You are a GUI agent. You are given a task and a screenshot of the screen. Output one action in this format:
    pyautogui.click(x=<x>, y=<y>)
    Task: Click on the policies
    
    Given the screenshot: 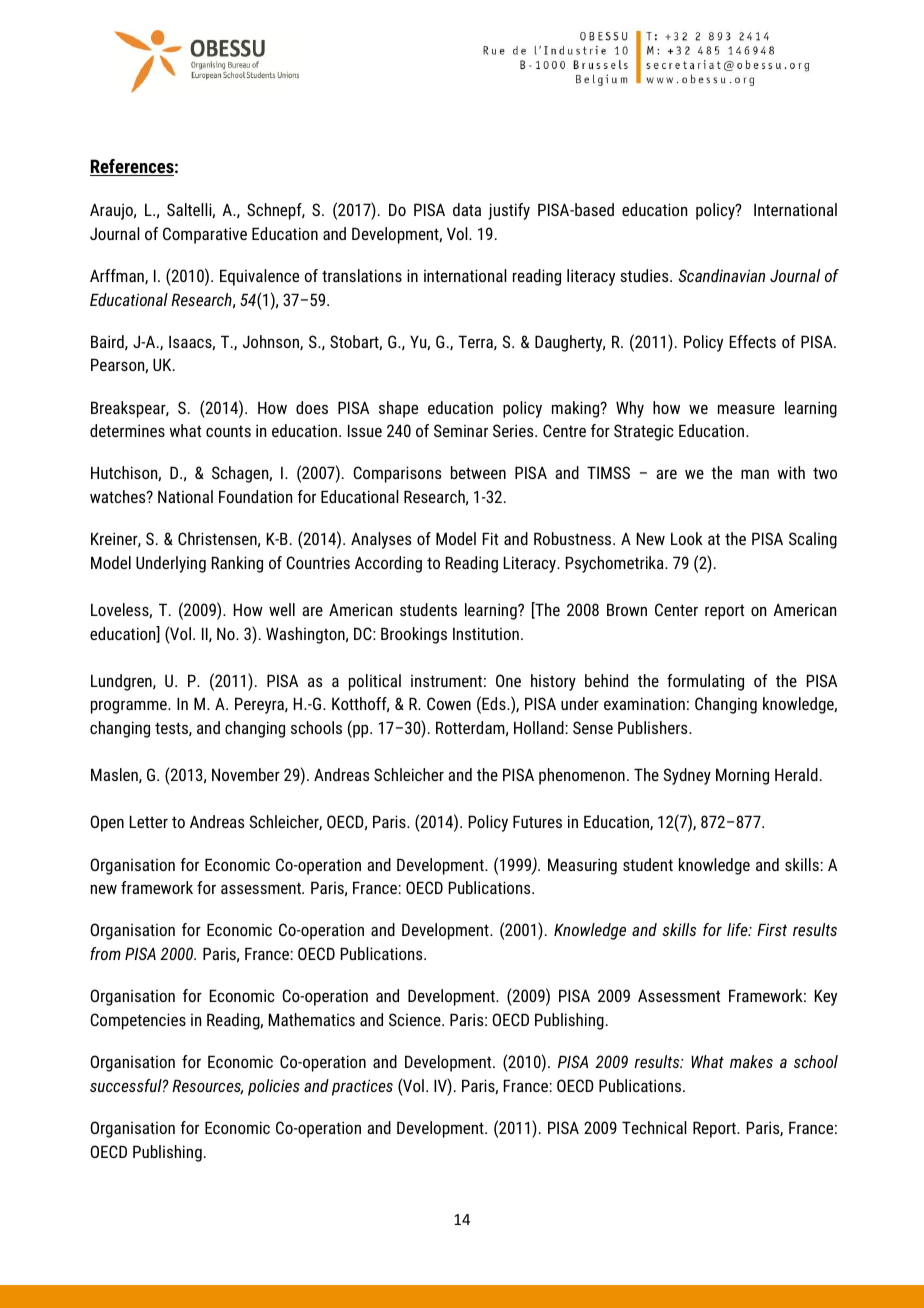 What is the action you would take?
    pyautogui.click(x=274, y=1087)
